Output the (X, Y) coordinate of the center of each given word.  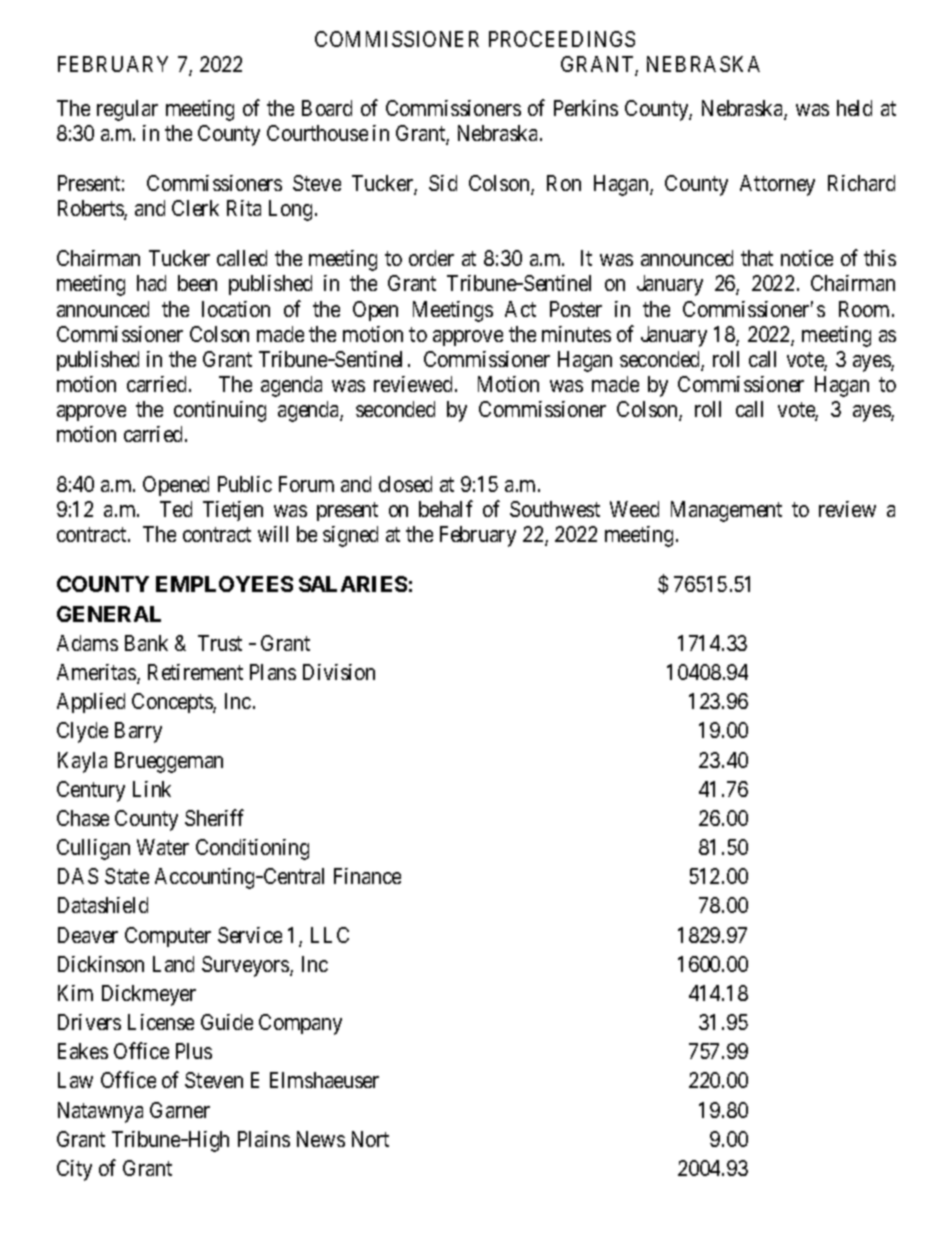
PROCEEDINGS (562, 39)
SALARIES (353, 584)
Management (726, 511)
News (321, 1139)
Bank (146, 643)
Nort (370, 1139)
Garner (180, 1110)
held (854, 108)
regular (127, 110)
